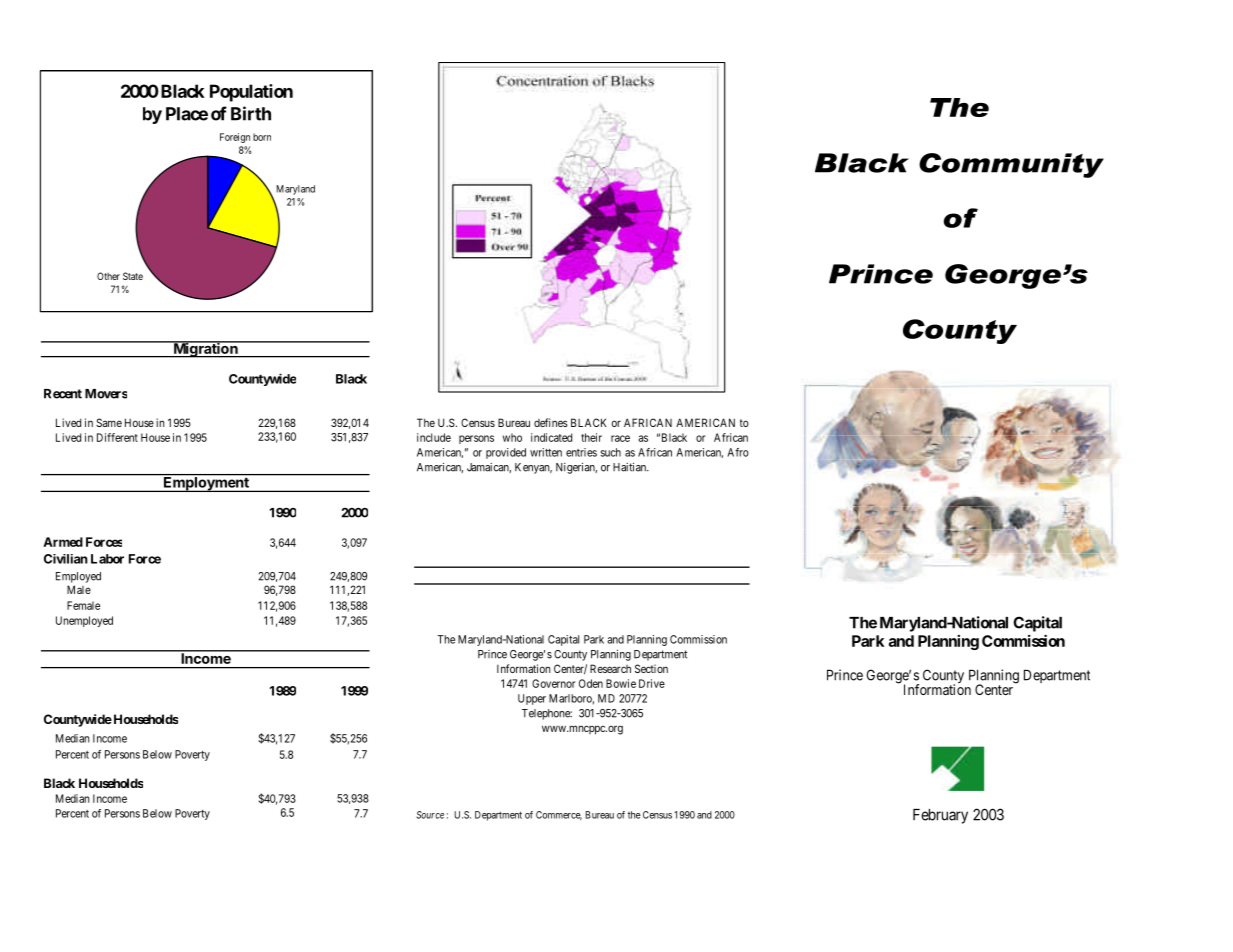 This screenshot has width=1233, height=952. I want to click on Source, so click(430, 815).
